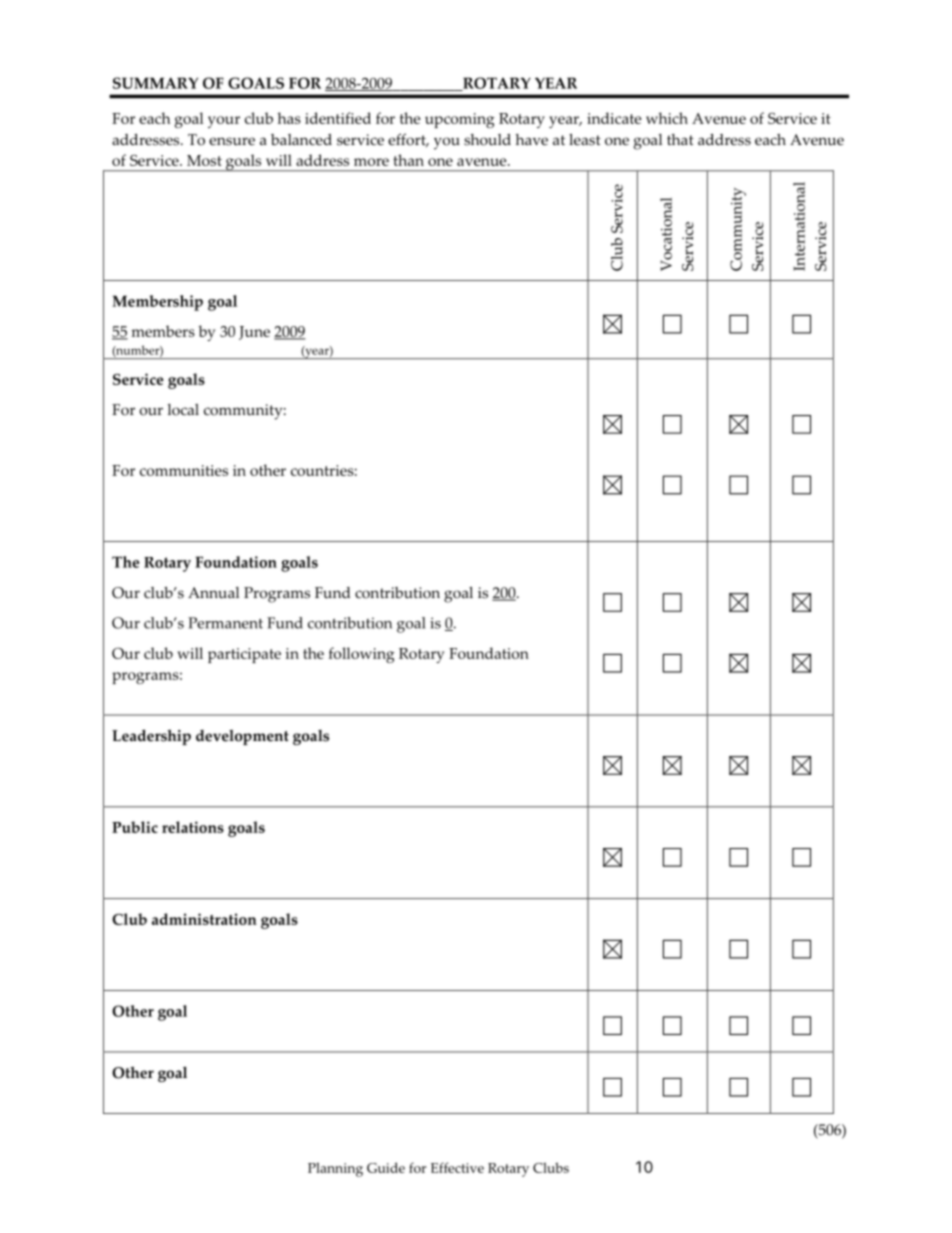 This screenshot has height=1233, width=952. Describe the element at coordinates (457, 1167) in the screenshot. I see `Effective` at that location.
